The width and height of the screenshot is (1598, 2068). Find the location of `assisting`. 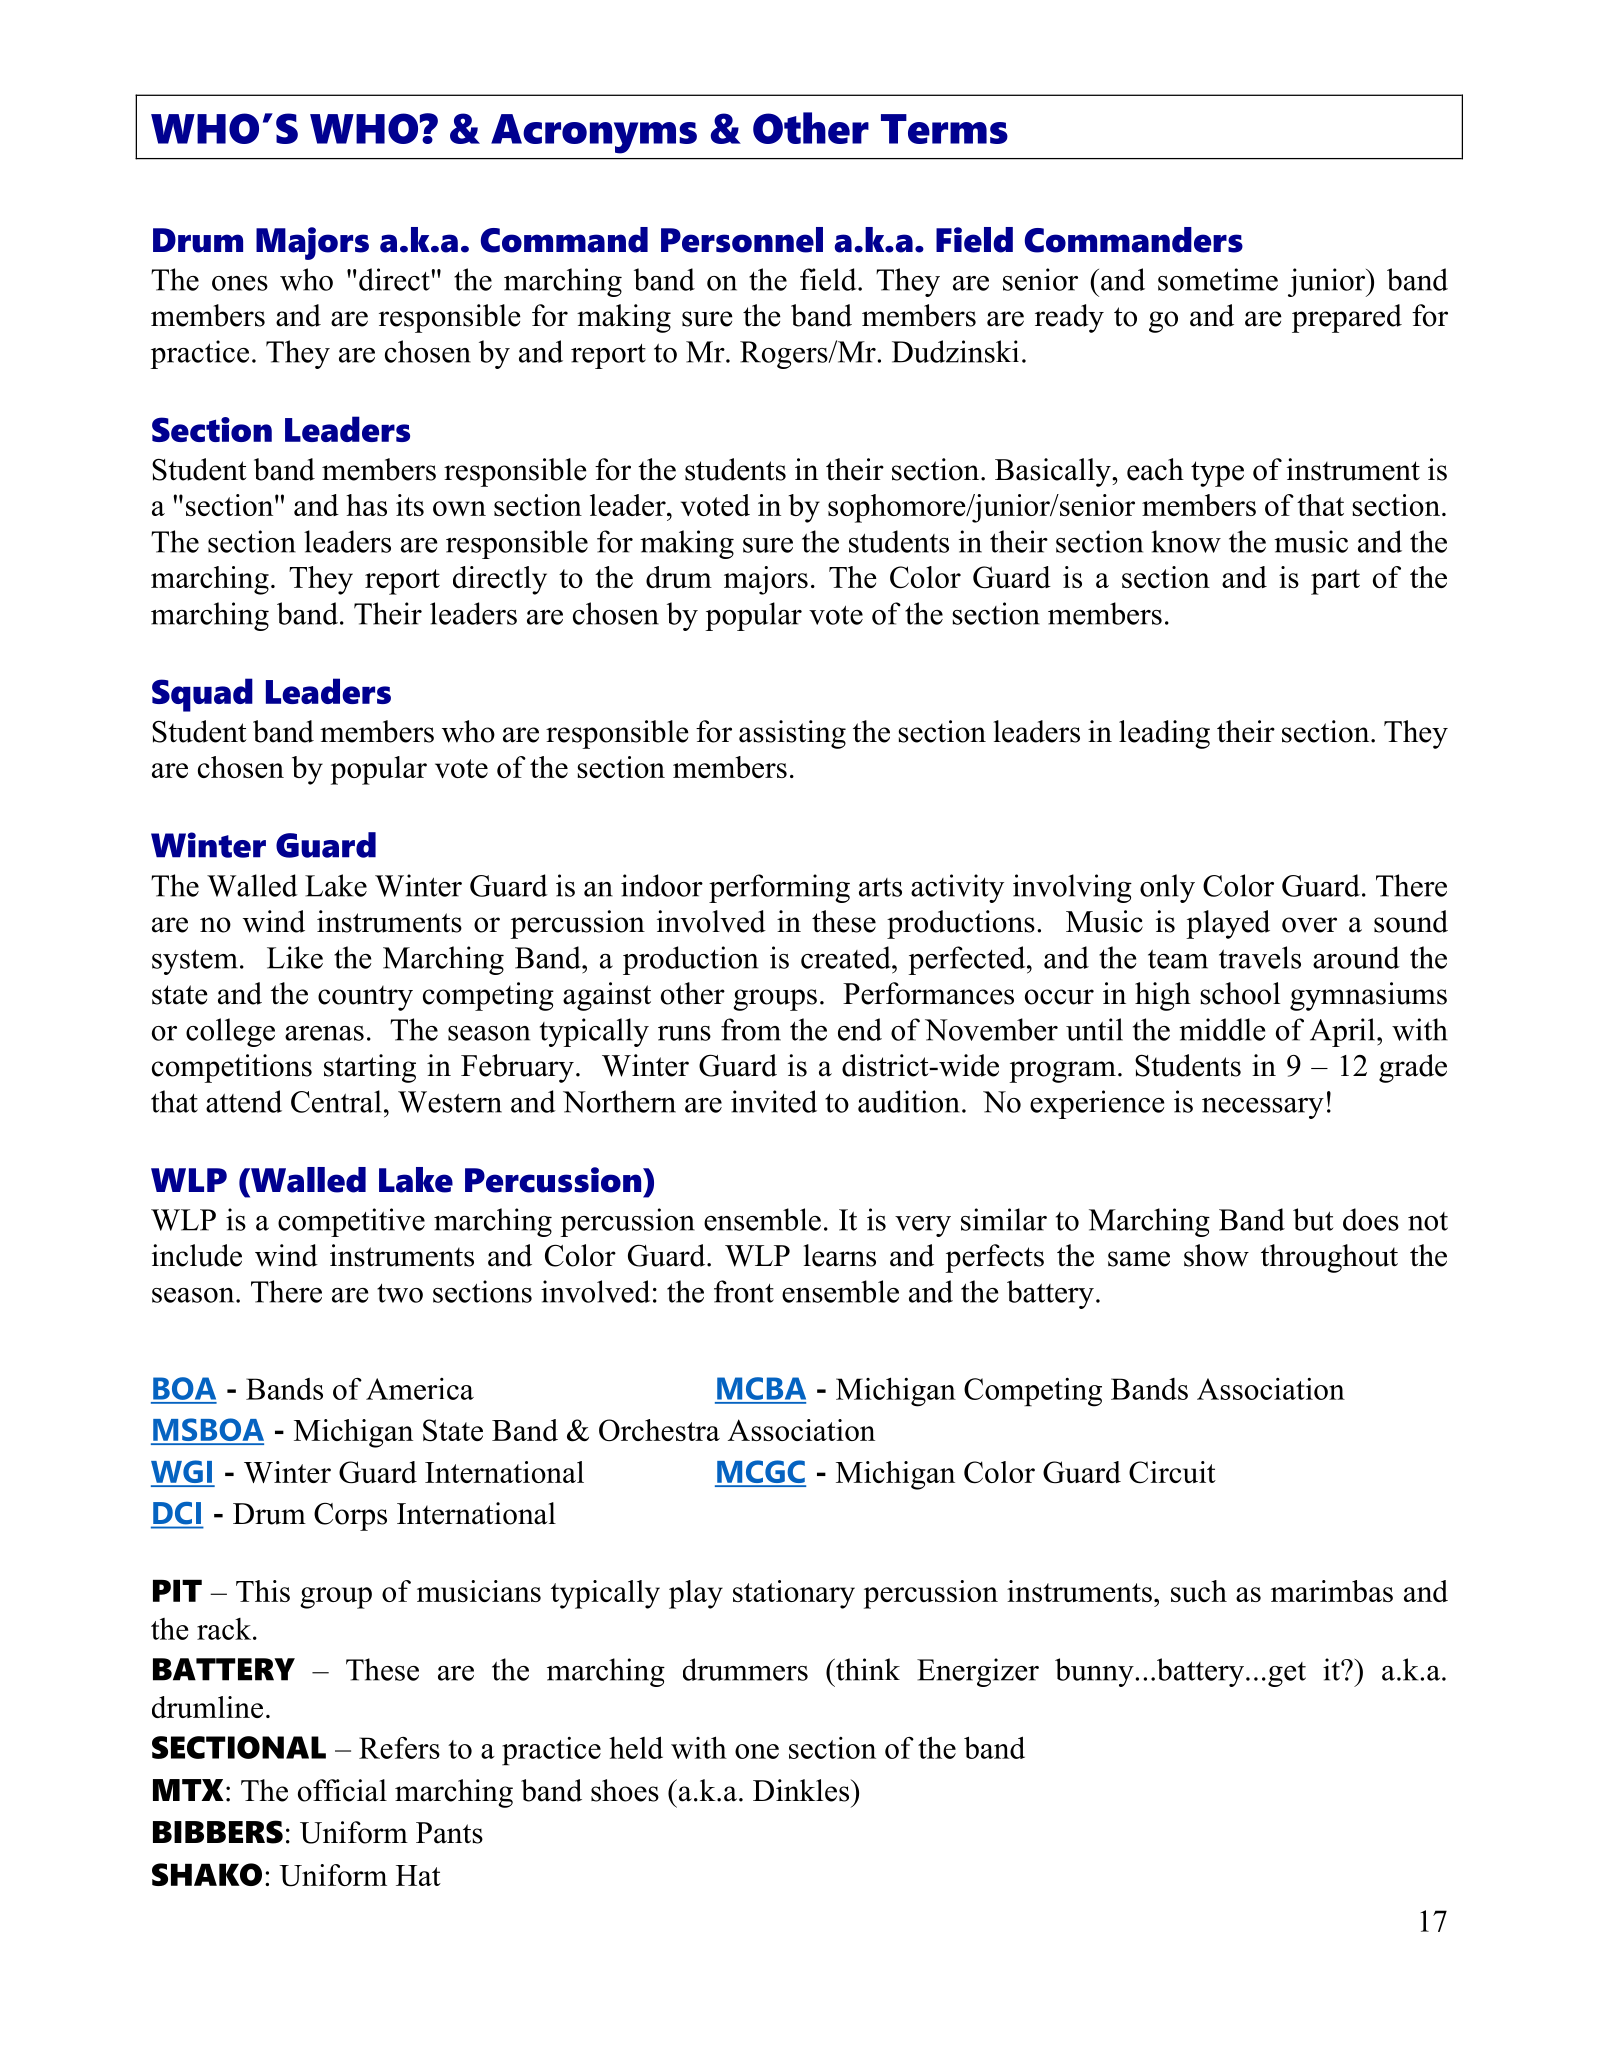

assisting is located at coordinates (792, 734).
